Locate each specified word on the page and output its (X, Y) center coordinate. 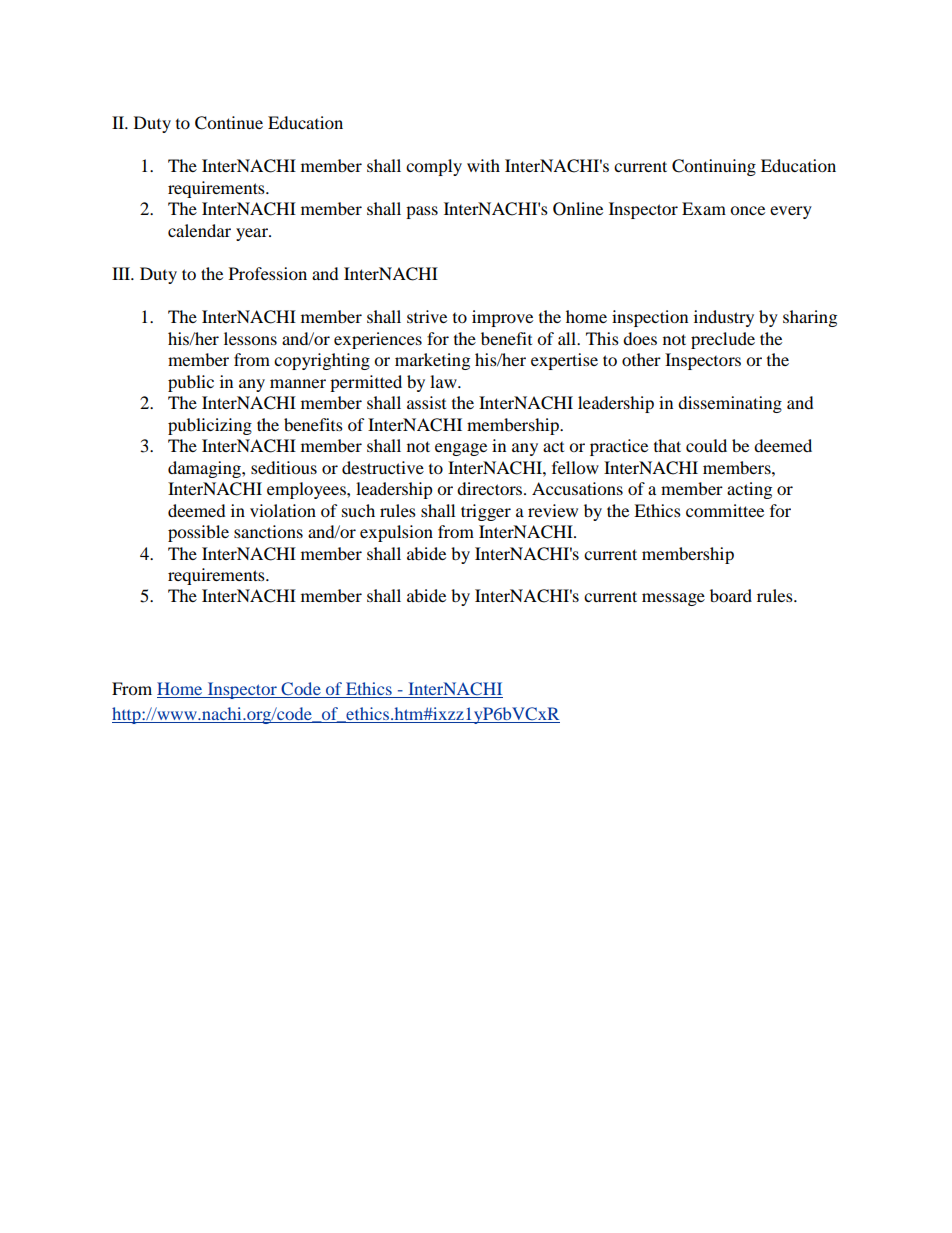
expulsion (396, 533)
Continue (229, 123)
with (483, 165)
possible (198, 533)
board (731, 595)
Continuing (714, 167)
